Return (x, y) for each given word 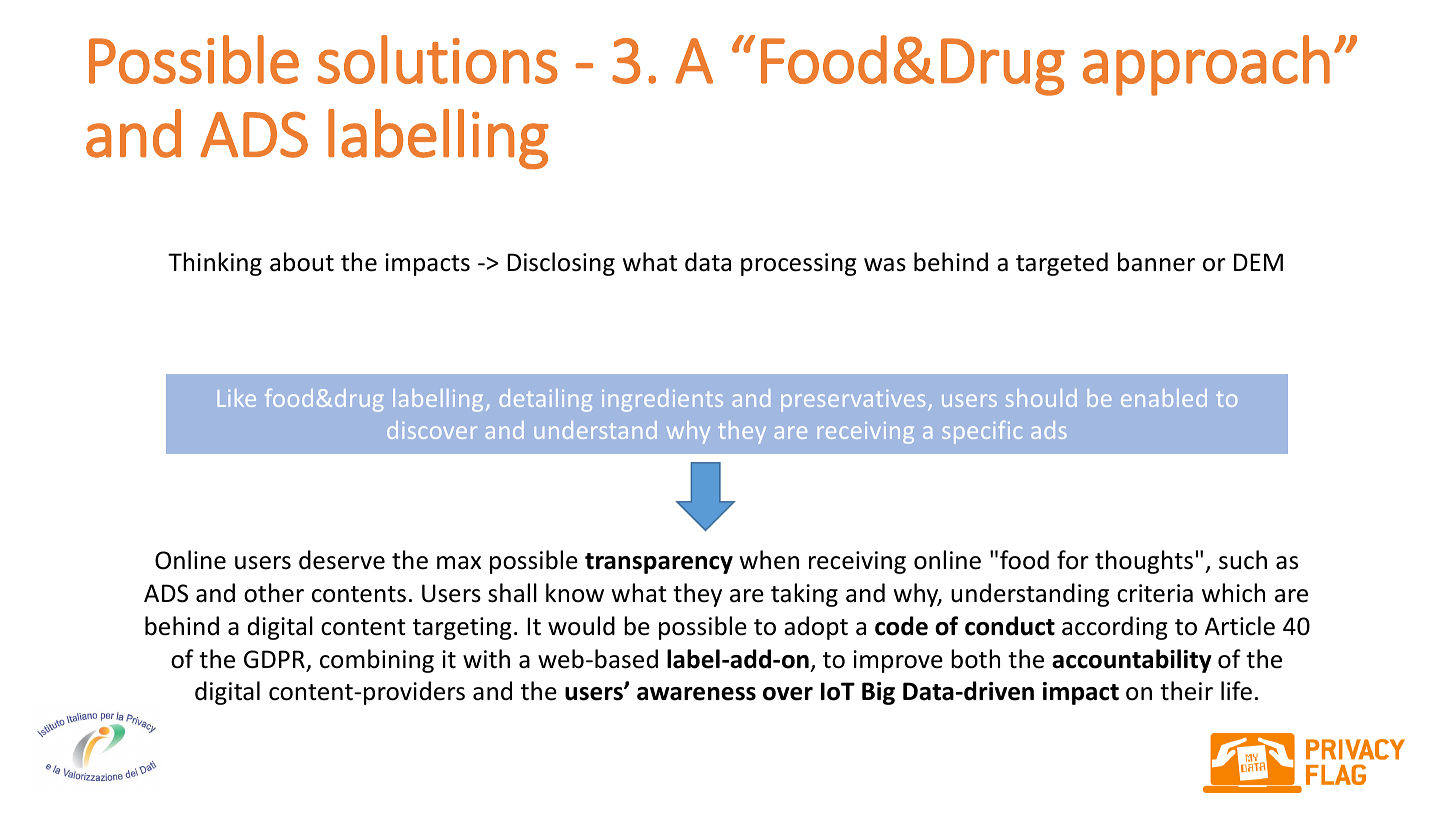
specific (982, 432)
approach (1206, 65)
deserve (342, 560)
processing (799, 264)
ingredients (662, 400)
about (302, 262)
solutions (438, 59)
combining (377, 661)
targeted (1062, 264)
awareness (696, 694)
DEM (1258, 262)
